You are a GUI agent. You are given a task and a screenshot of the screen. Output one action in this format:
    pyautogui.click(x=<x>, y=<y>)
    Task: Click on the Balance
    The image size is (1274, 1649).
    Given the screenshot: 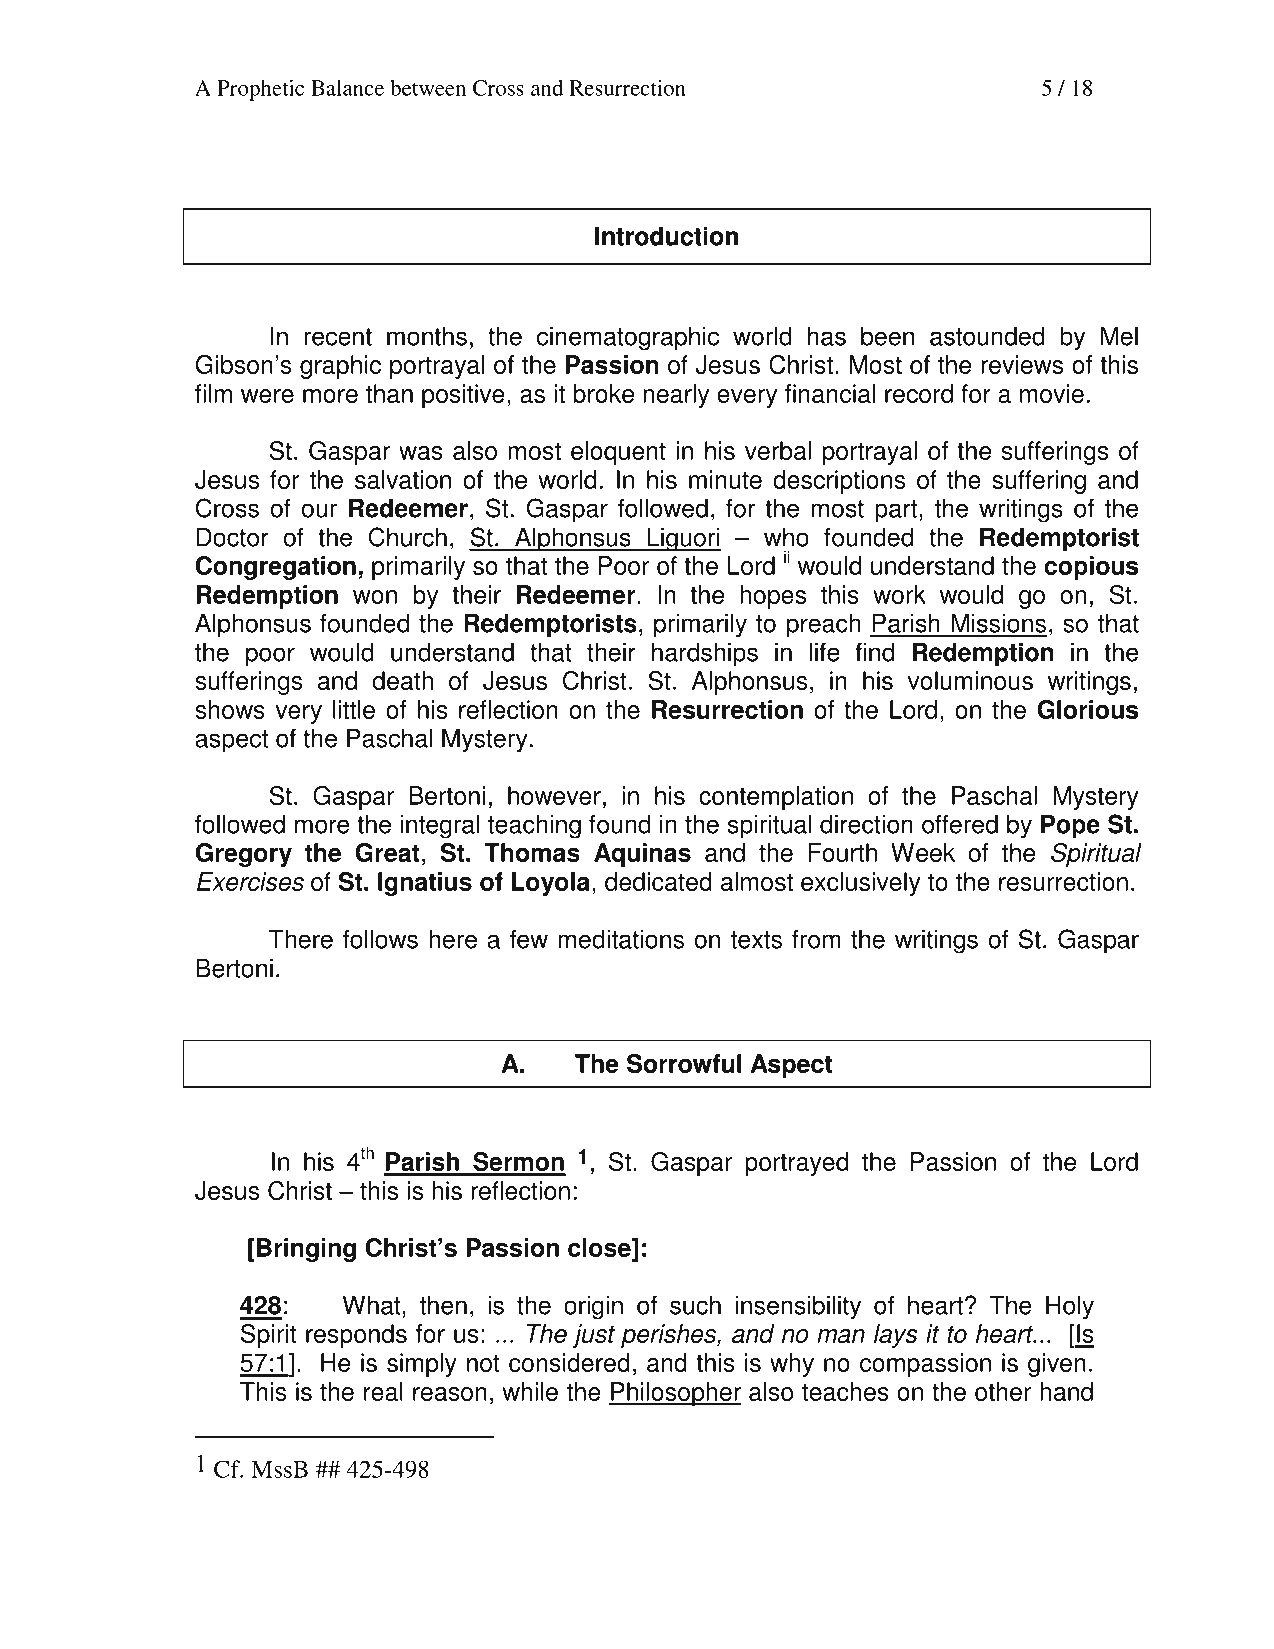 What is the action you would take?
    pyautogui.click(x=347, y=88)
